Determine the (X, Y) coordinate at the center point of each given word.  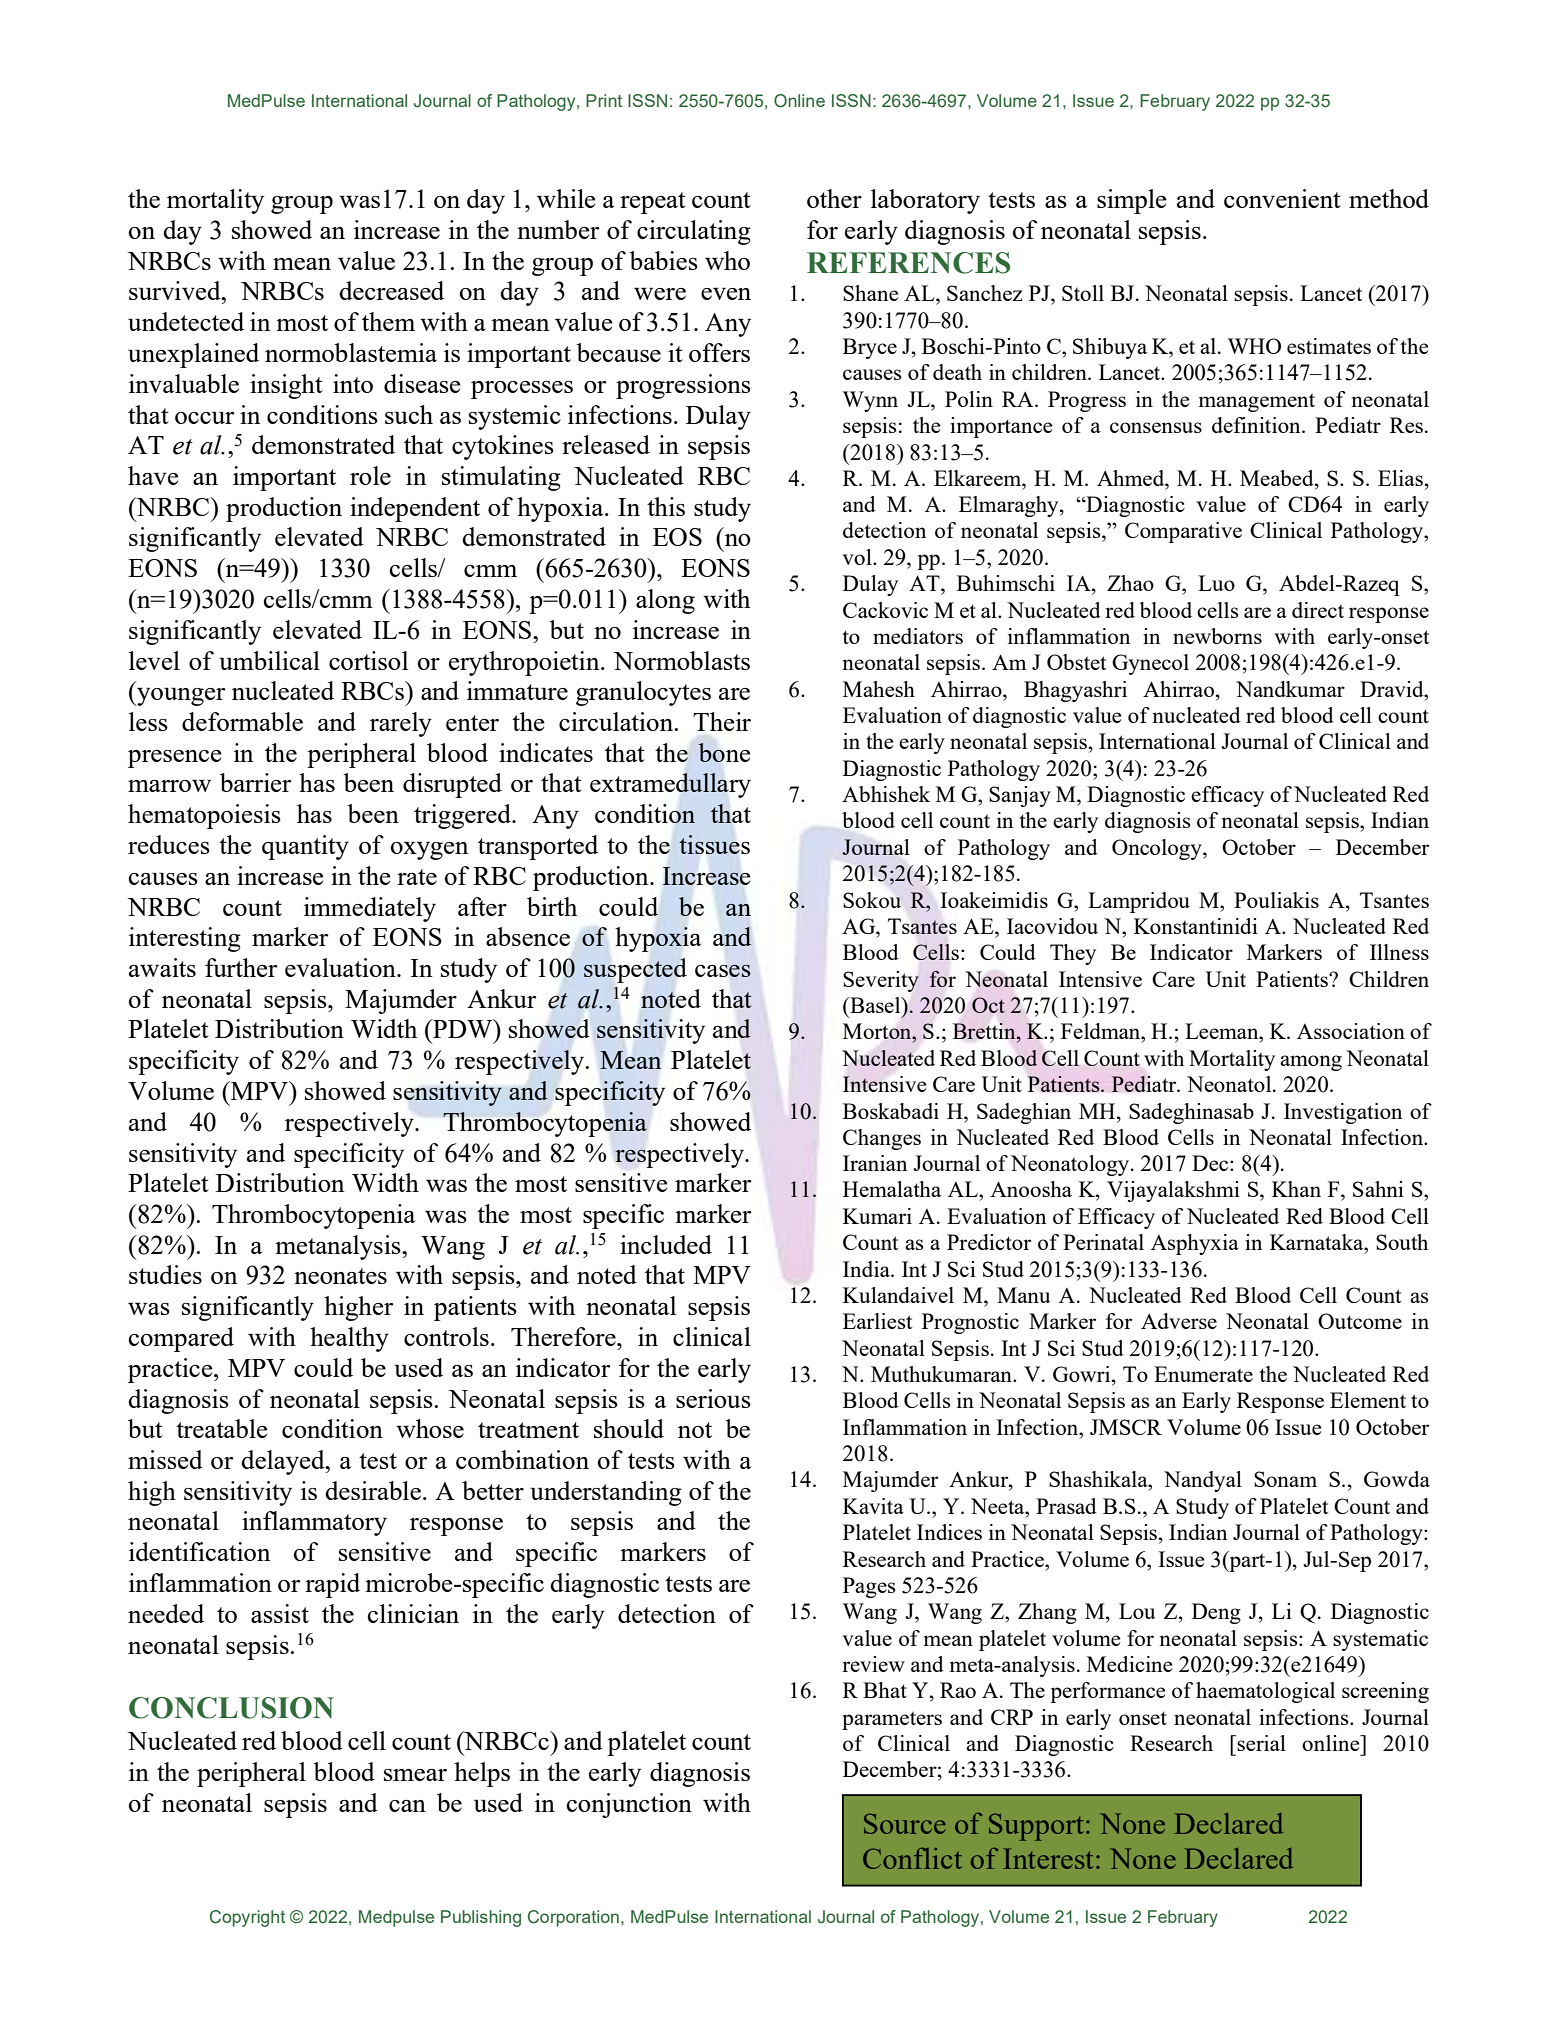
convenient (1282, 198)
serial (1261, 1743)
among (1311, 1063)
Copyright (247, 1918)
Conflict (912, 1858)
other (834, 198)
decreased (391, 290)
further (241, 967)
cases (723, 970)
